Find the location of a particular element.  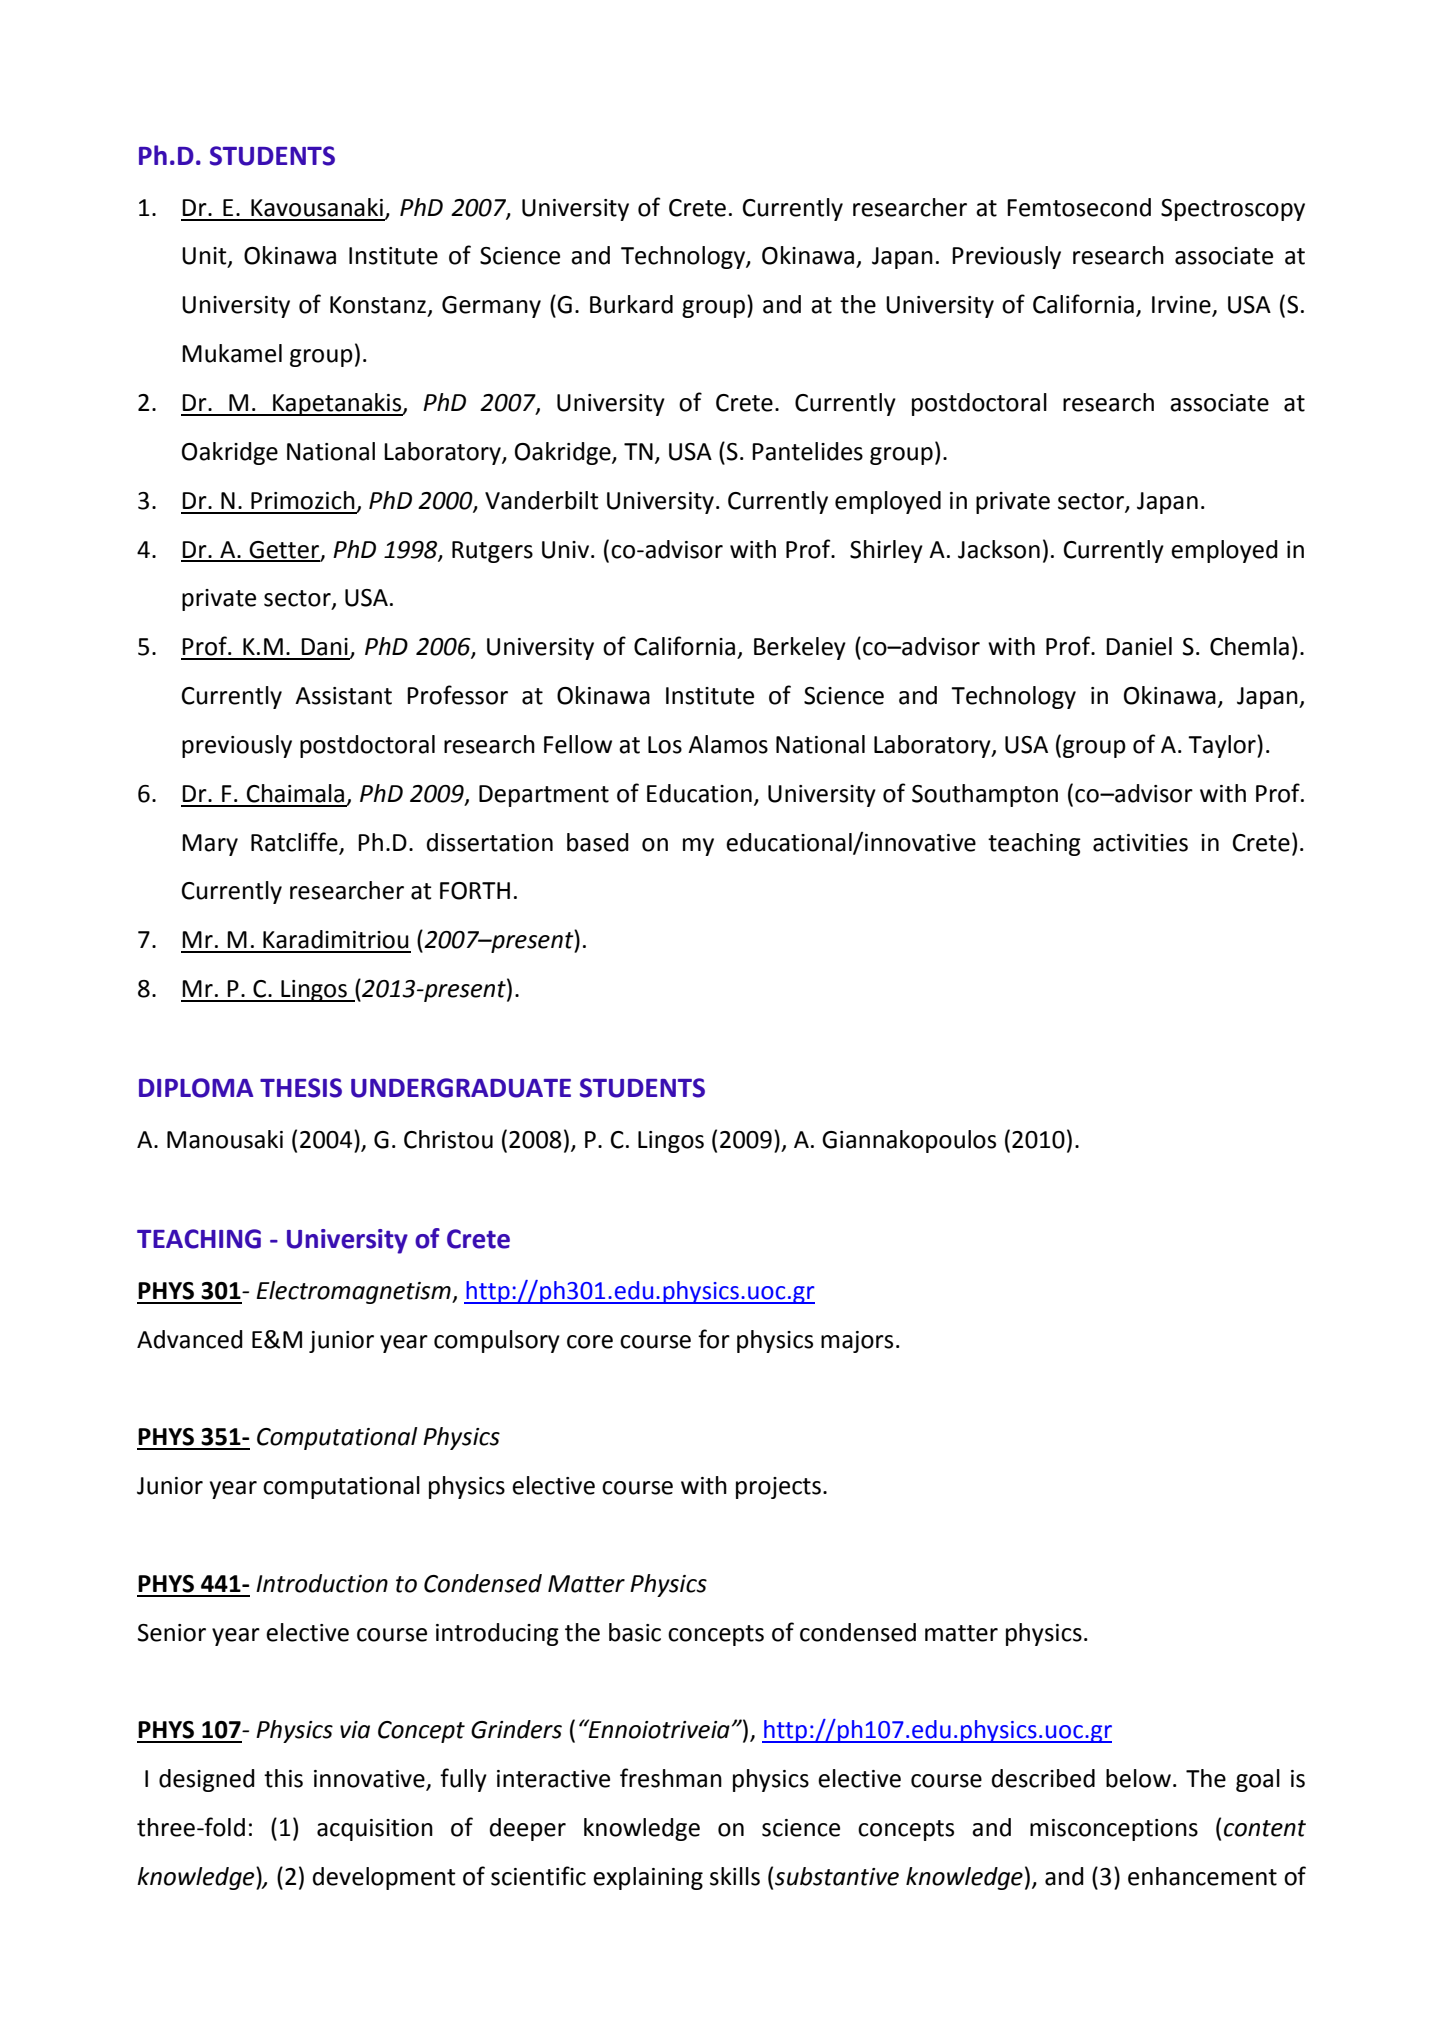

activities is located at coordinates (1140, 843).
